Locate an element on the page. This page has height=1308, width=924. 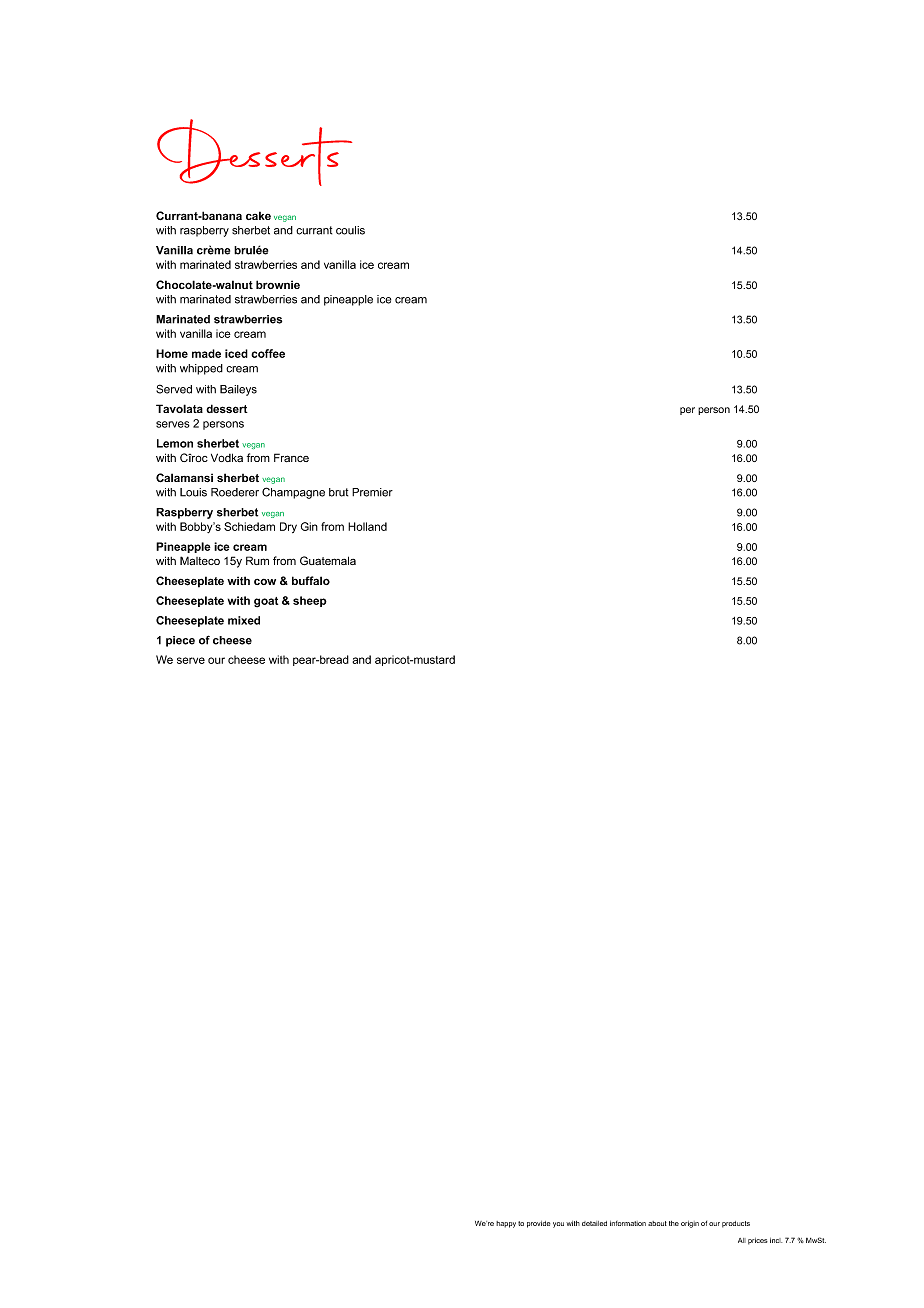
brownie is located at coordinates (278, 284).
